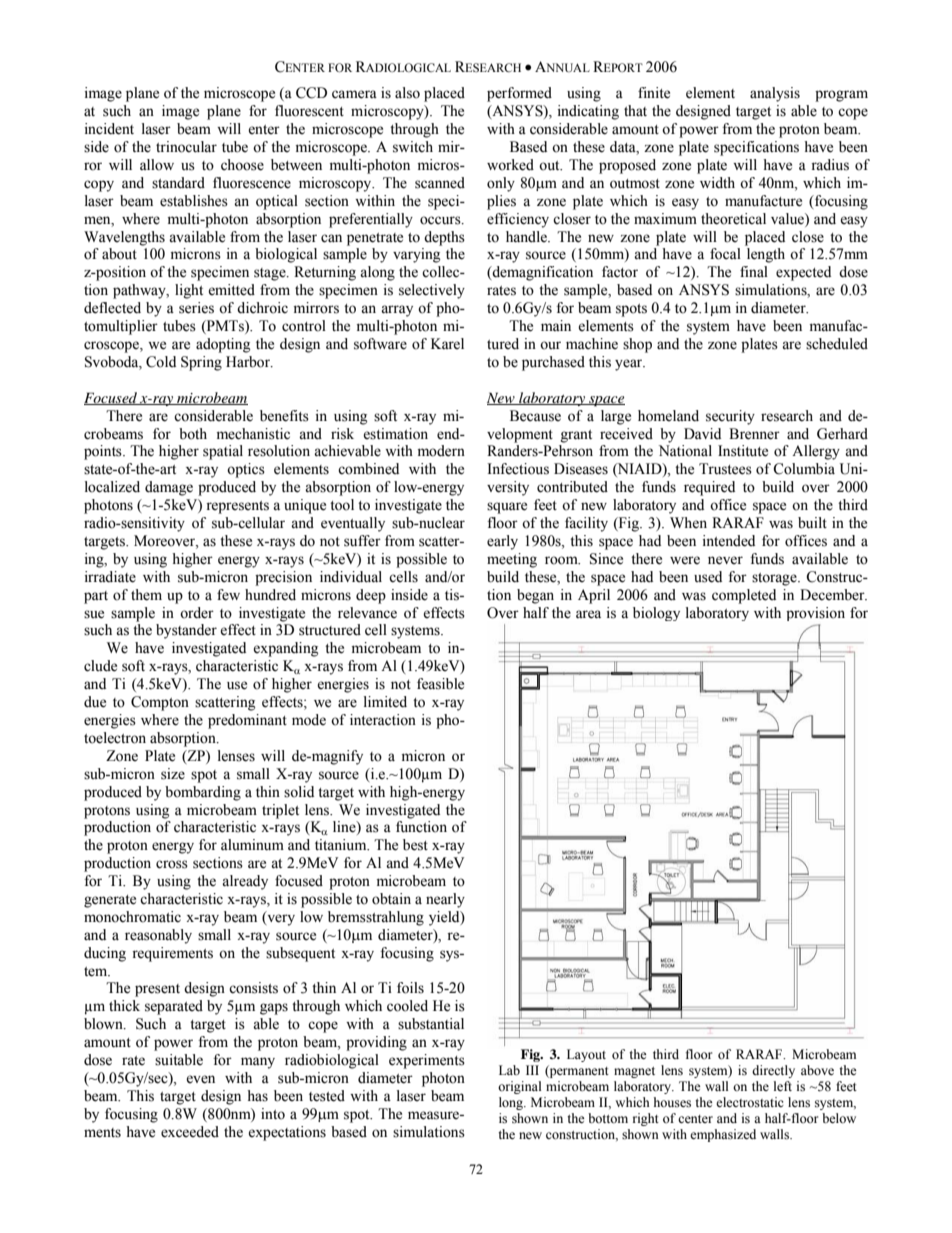 This document has width=952, height=1233. Describe the element at coordinates (413, 147) in the document. I see `switch` at that location.
